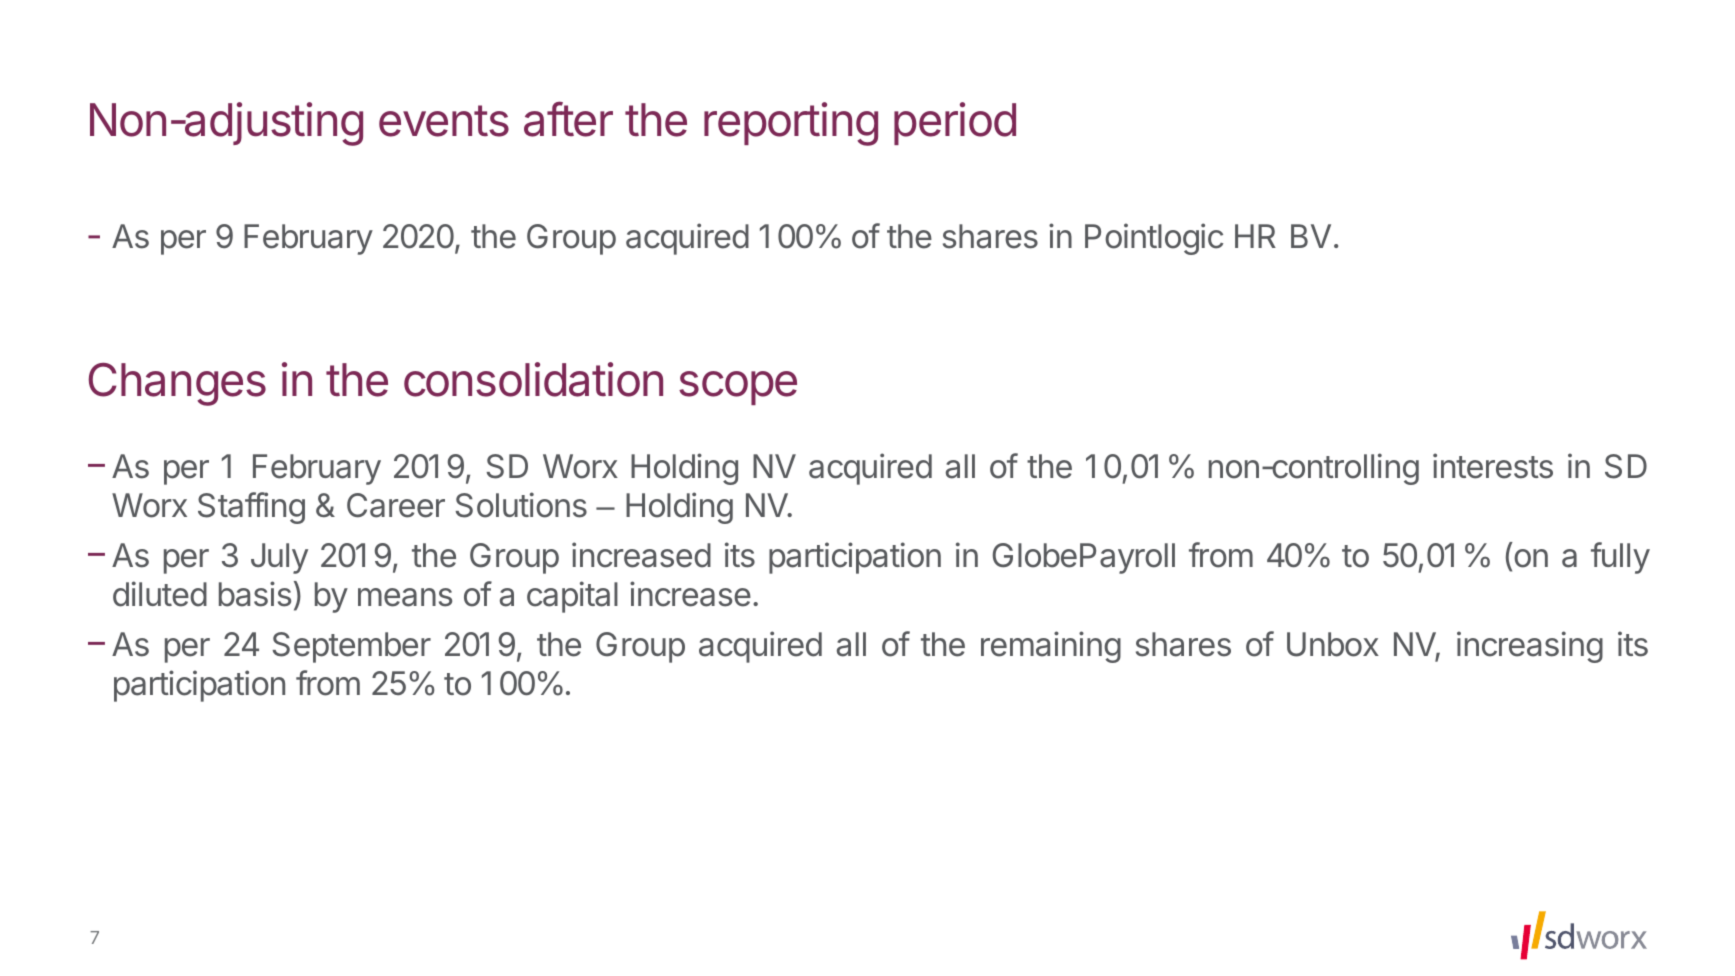 Image resolution: width=1735 pixels, height=976 pixels. I want to click on Unbox, so click(1333, 644).
